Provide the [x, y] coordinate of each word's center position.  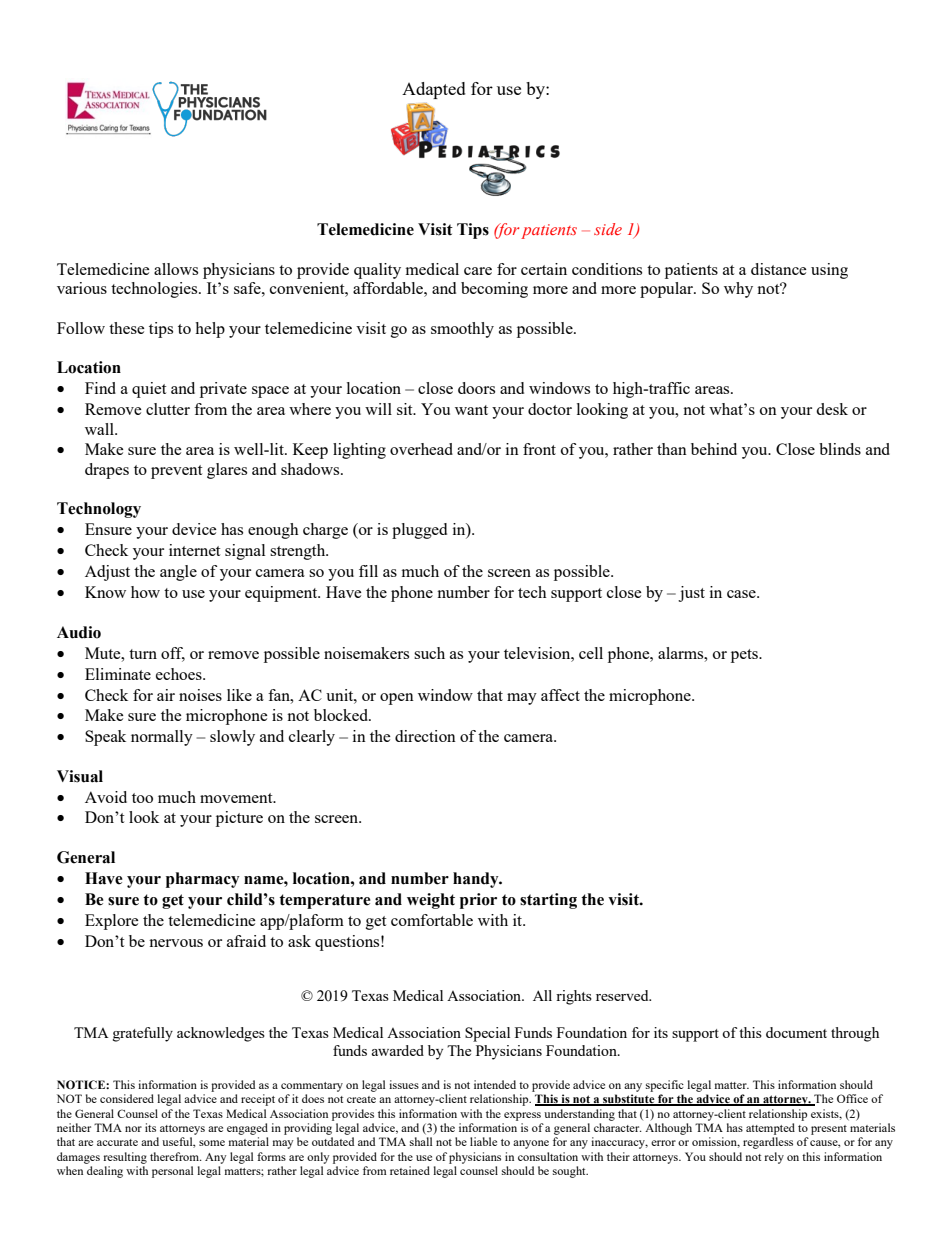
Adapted [434, 90]
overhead [421, 449]
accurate [117, 1142]
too [142, 798]
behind [714, 449]
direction [425, 736]
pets [745, 656]
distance [779, 269]
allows [176, 269]
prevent [176, 472]
